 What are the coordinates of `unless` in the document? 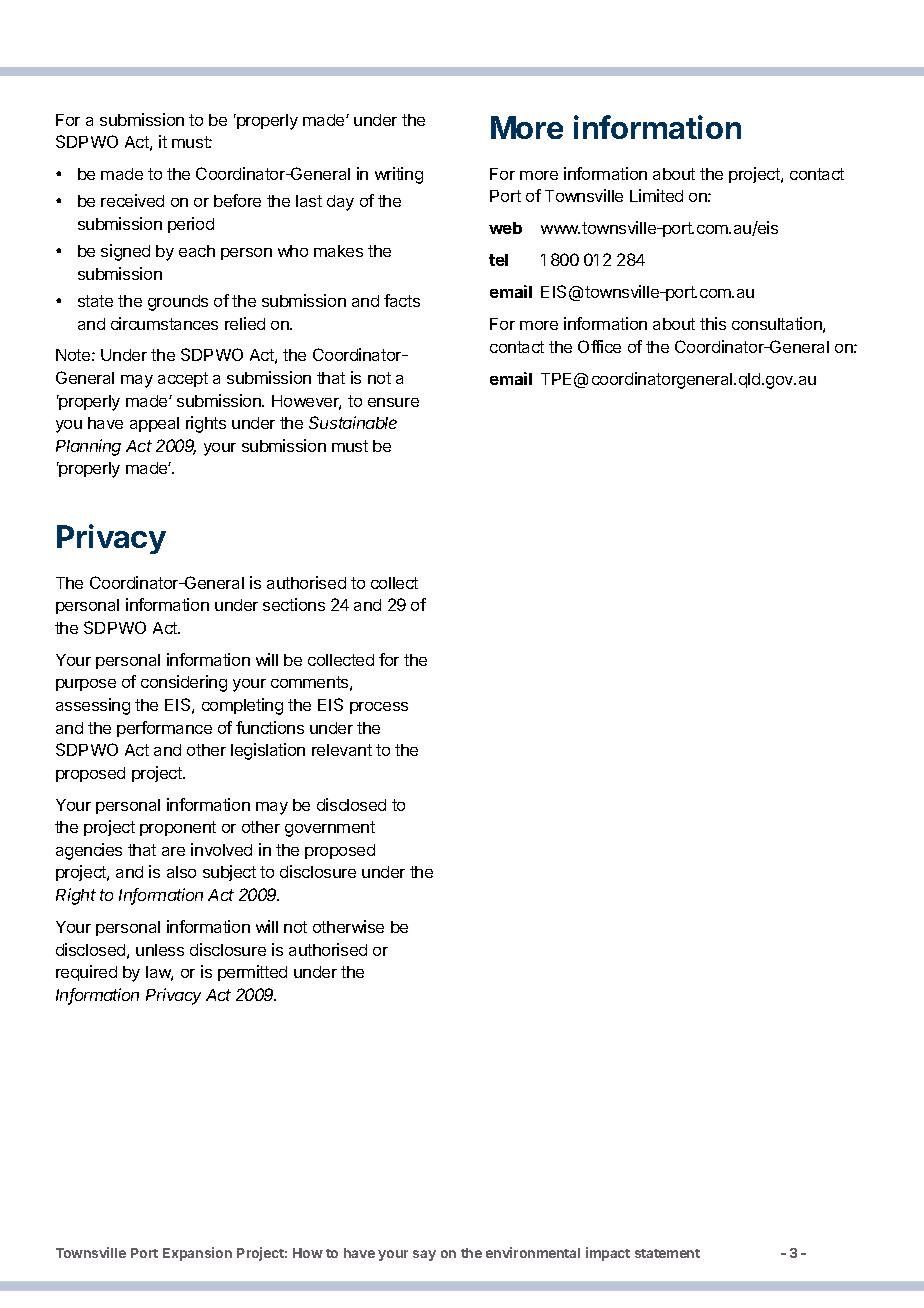 It's located at (160, 950).
